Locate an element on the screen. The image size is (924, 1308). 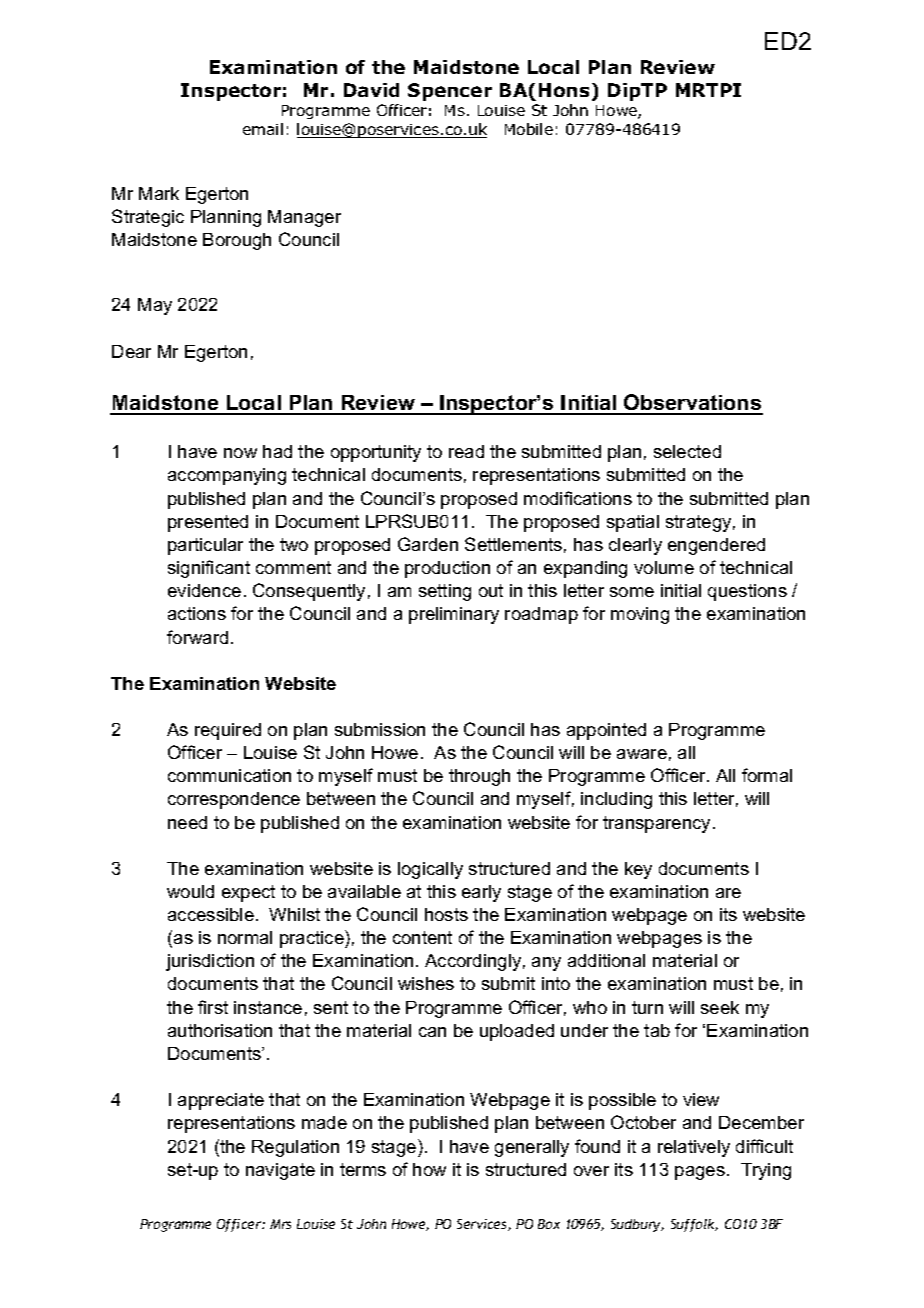
read is located at coordinates (466, 451).
